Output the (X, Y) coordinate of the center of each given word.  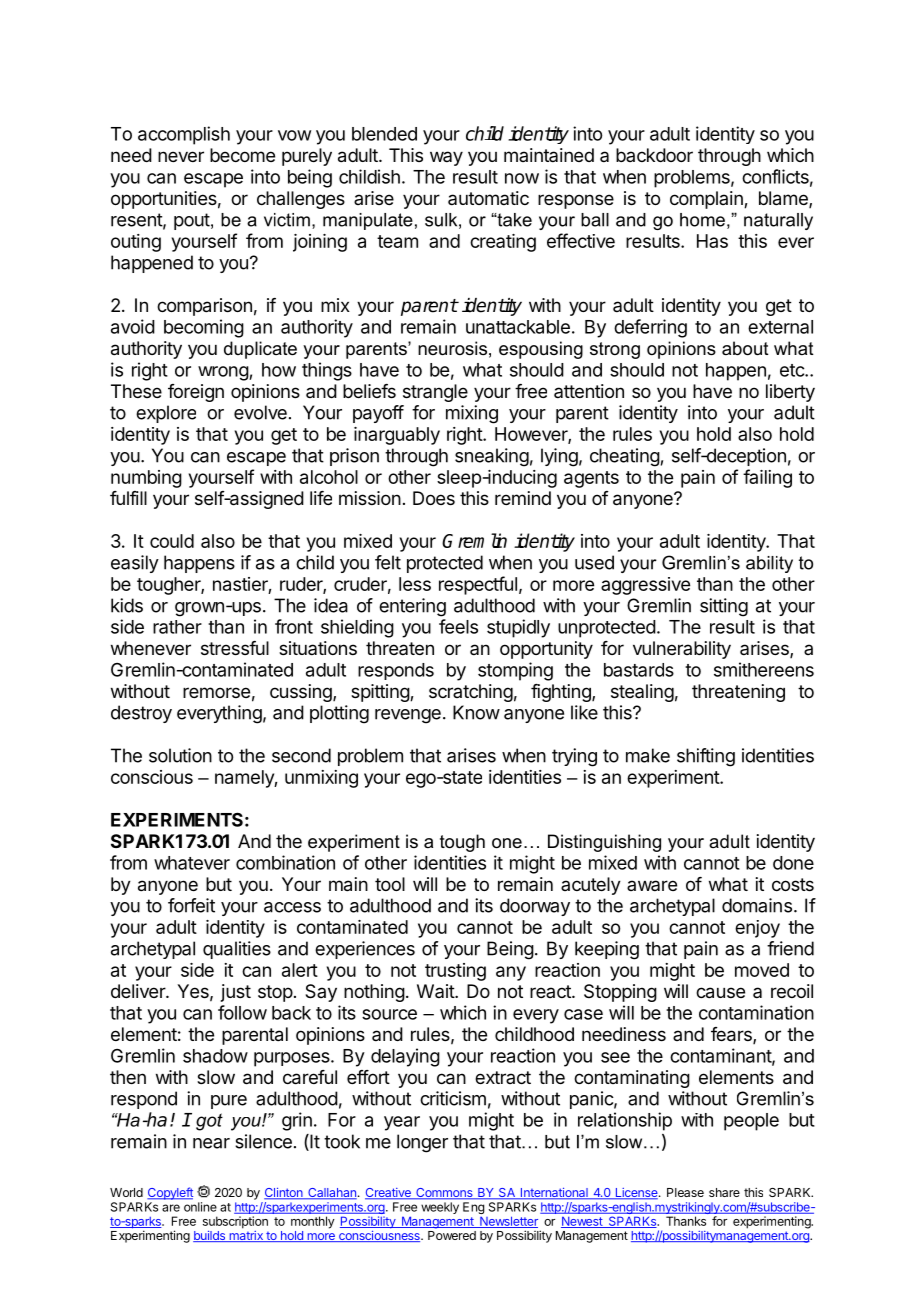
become (242, 155)
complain (707, 200)
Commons (444, 1194)
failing (767, 478)
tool (390, 884)
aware (652, 885)
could (172, 541)
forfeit (191, 905)
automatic (488, 198)
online (200, 1207)
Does (434, 498)
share (724, 1192)
